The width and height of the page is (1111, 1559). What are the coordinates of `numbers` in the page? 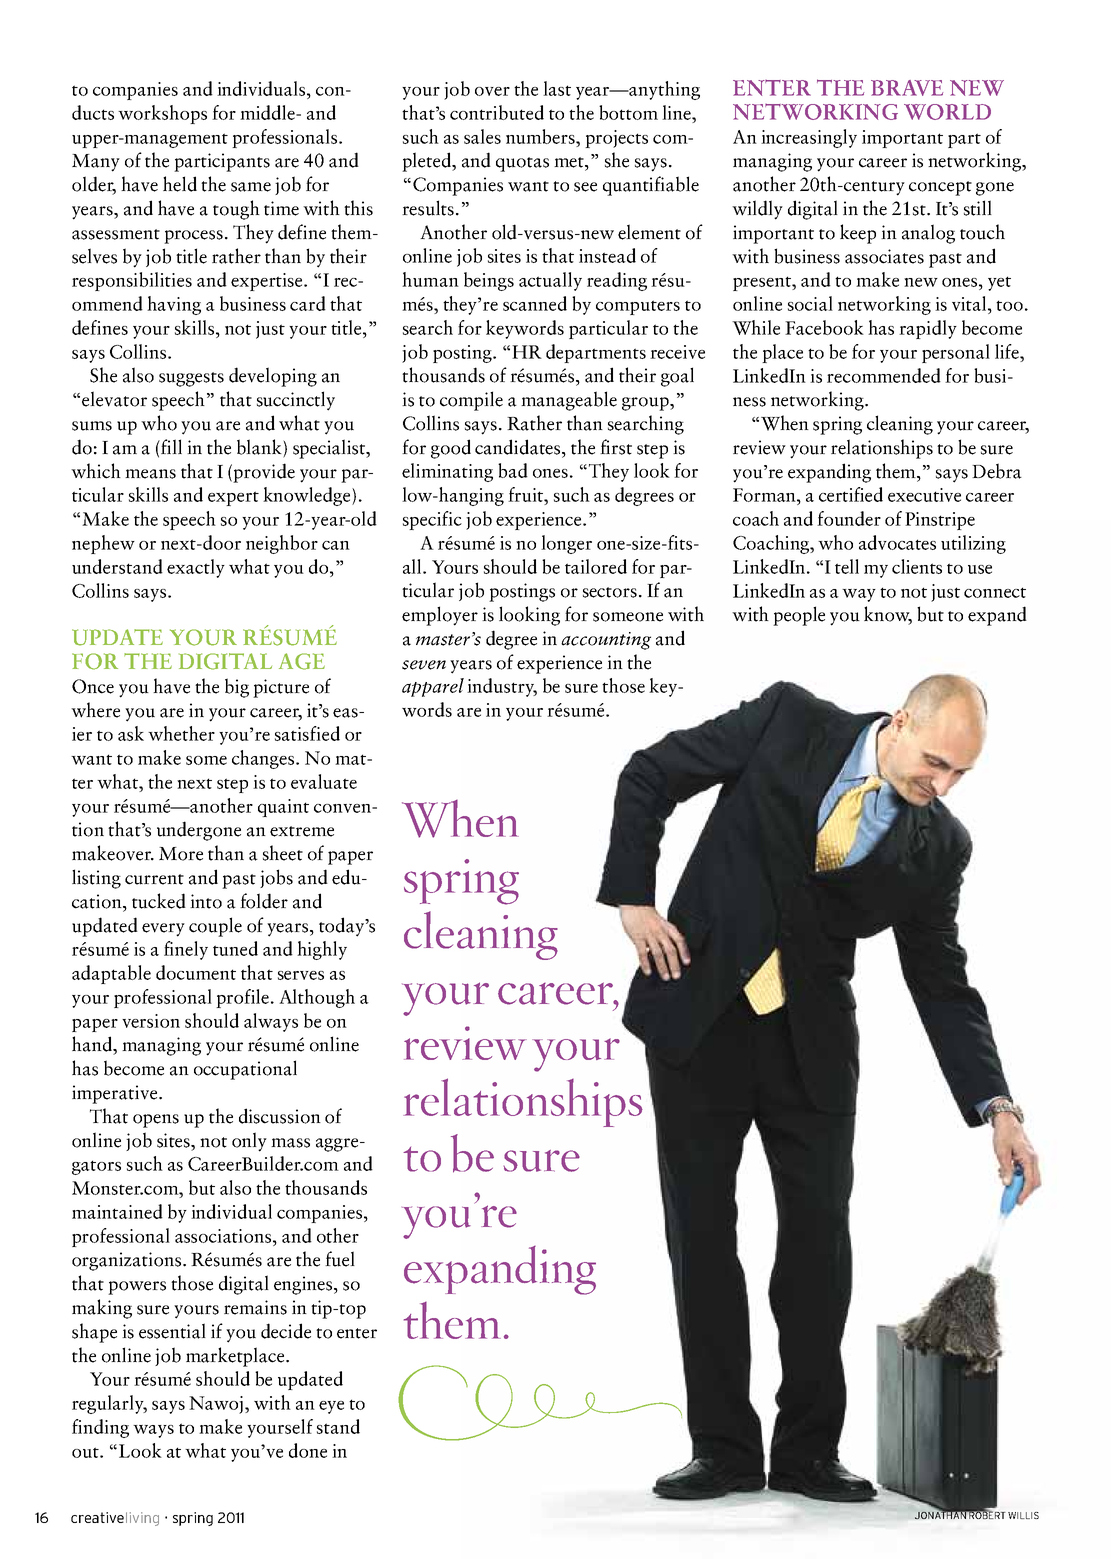 It's located at (542, 136).
